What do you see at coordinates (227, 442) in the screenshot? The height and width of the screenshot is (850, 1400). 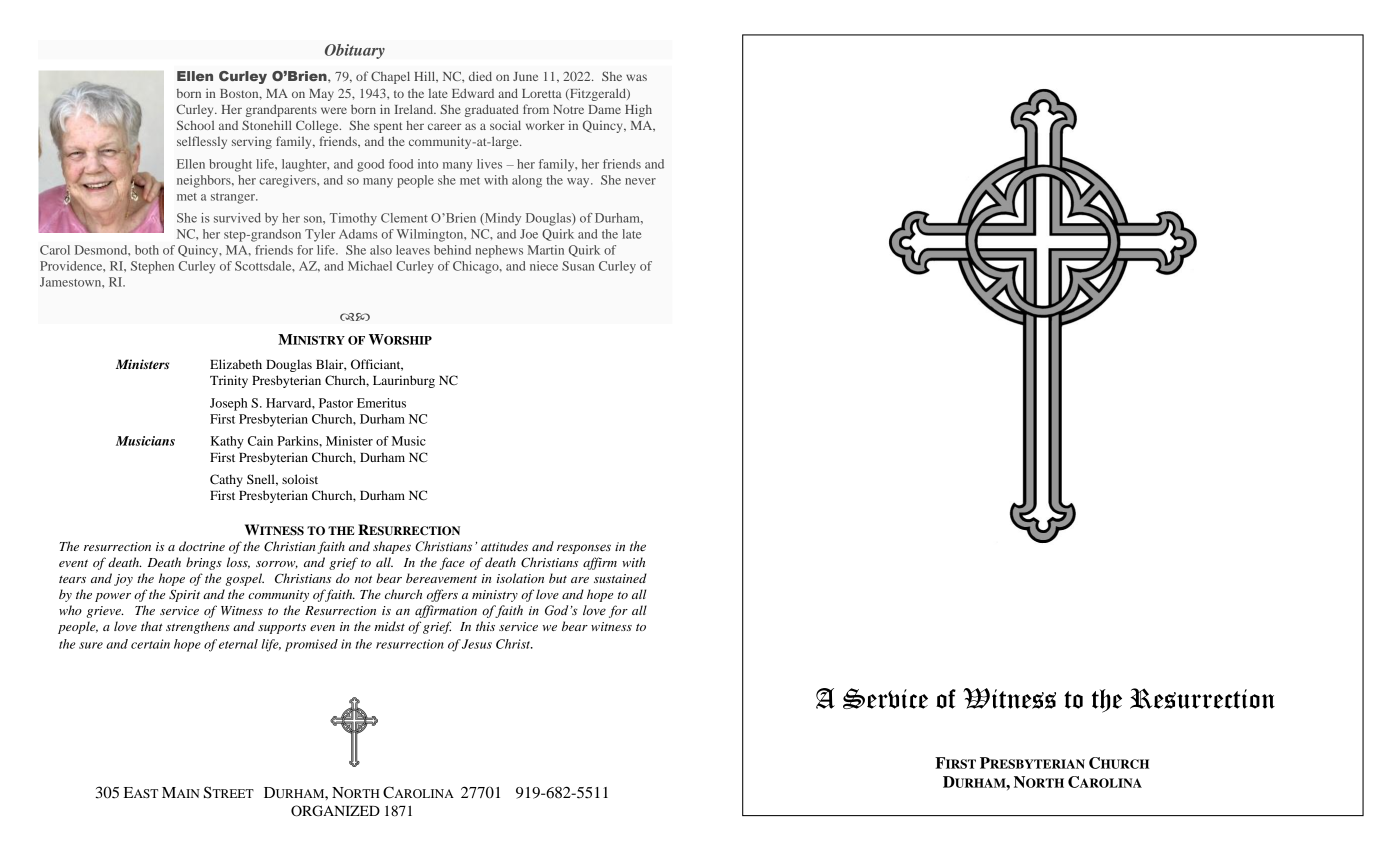 I see `Kathy` at bounding box center [227, 442].
